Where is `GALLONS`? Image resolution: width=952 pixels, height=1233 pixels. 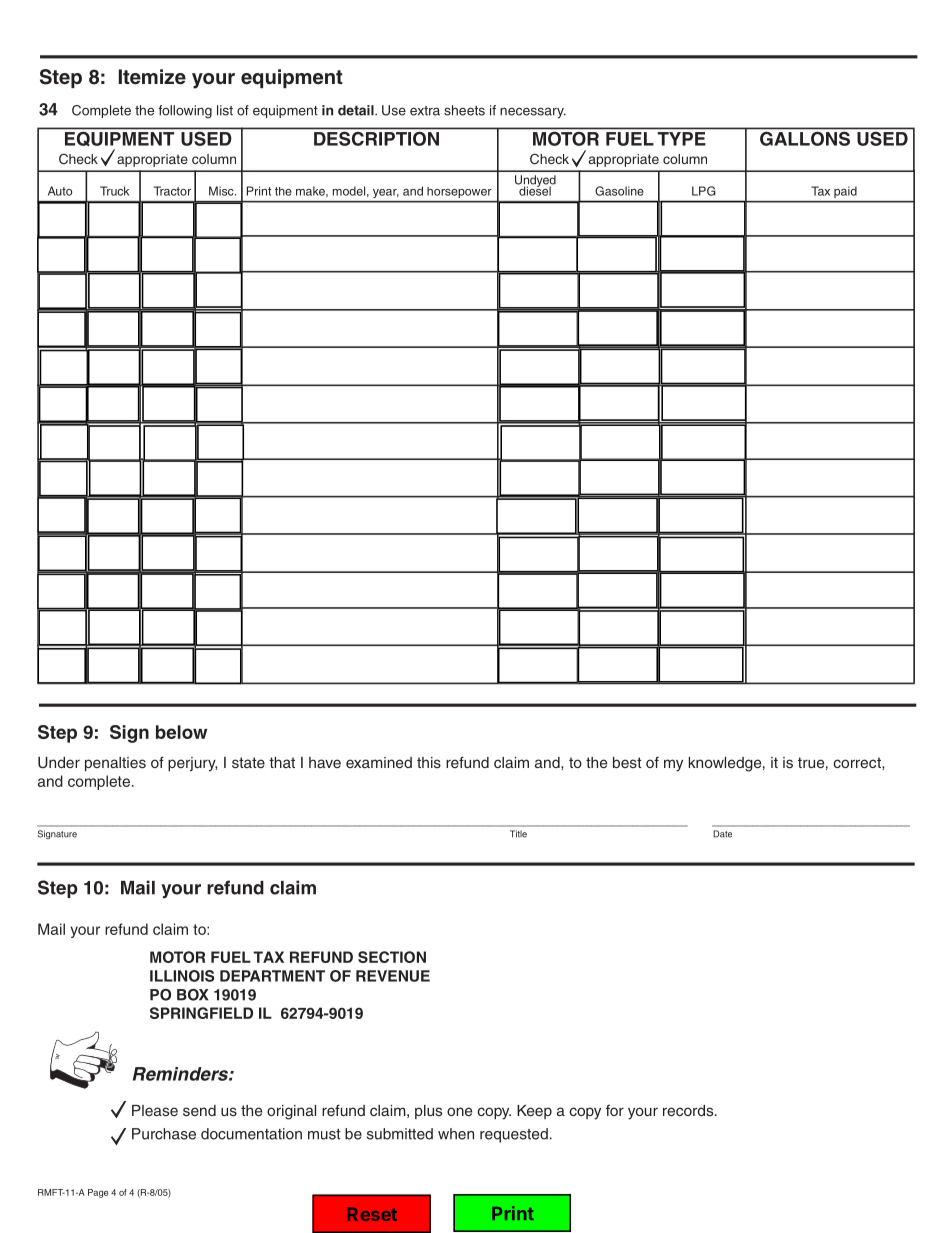 GALLONS is located at coordinates (805, 139).
